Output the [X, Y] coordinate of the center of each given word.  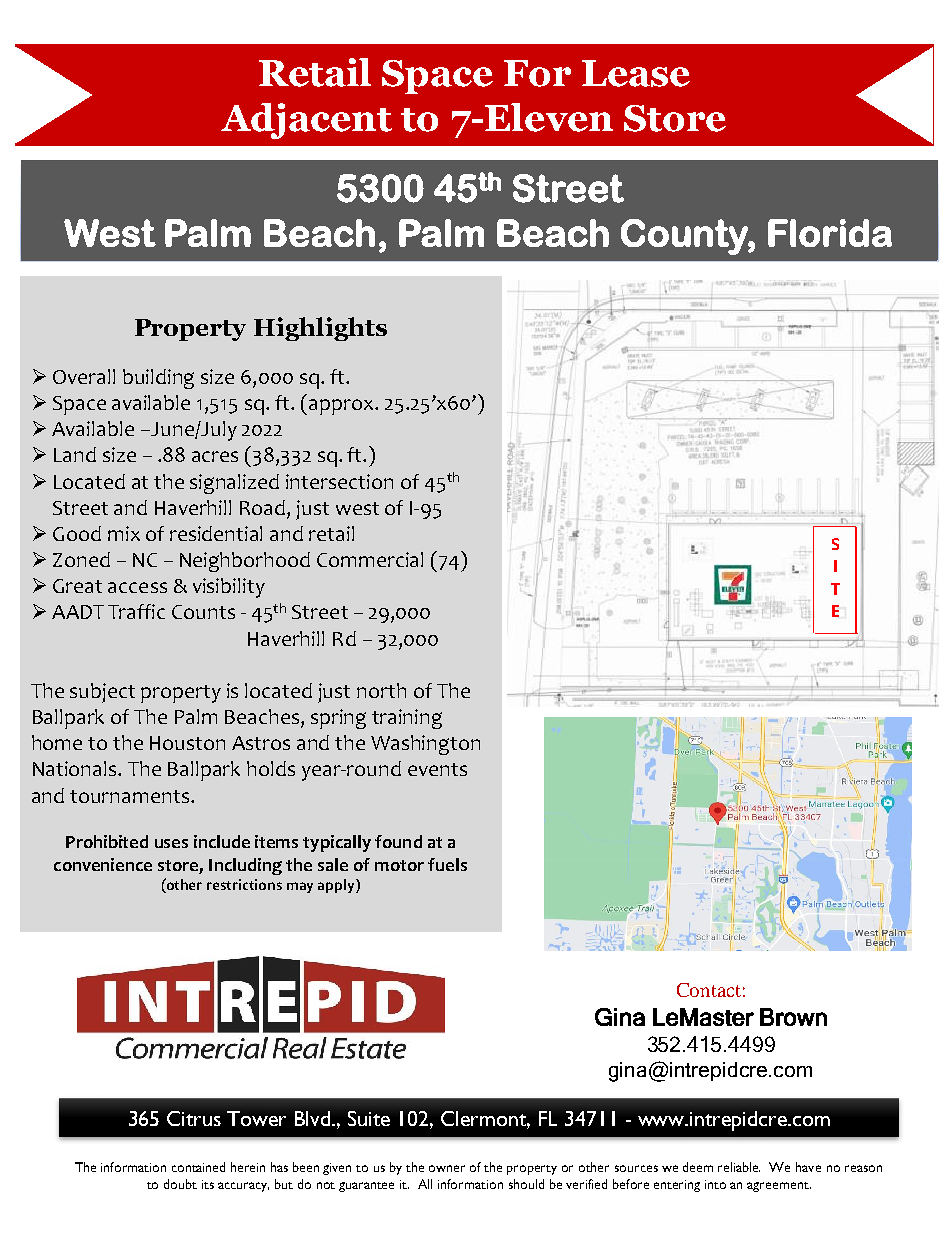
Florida [830, 233]
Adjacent [306, 121]
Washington [425, 745]
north [381, 690]
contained [198, 1167]
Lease [636, 73]
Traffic [136, 611]
